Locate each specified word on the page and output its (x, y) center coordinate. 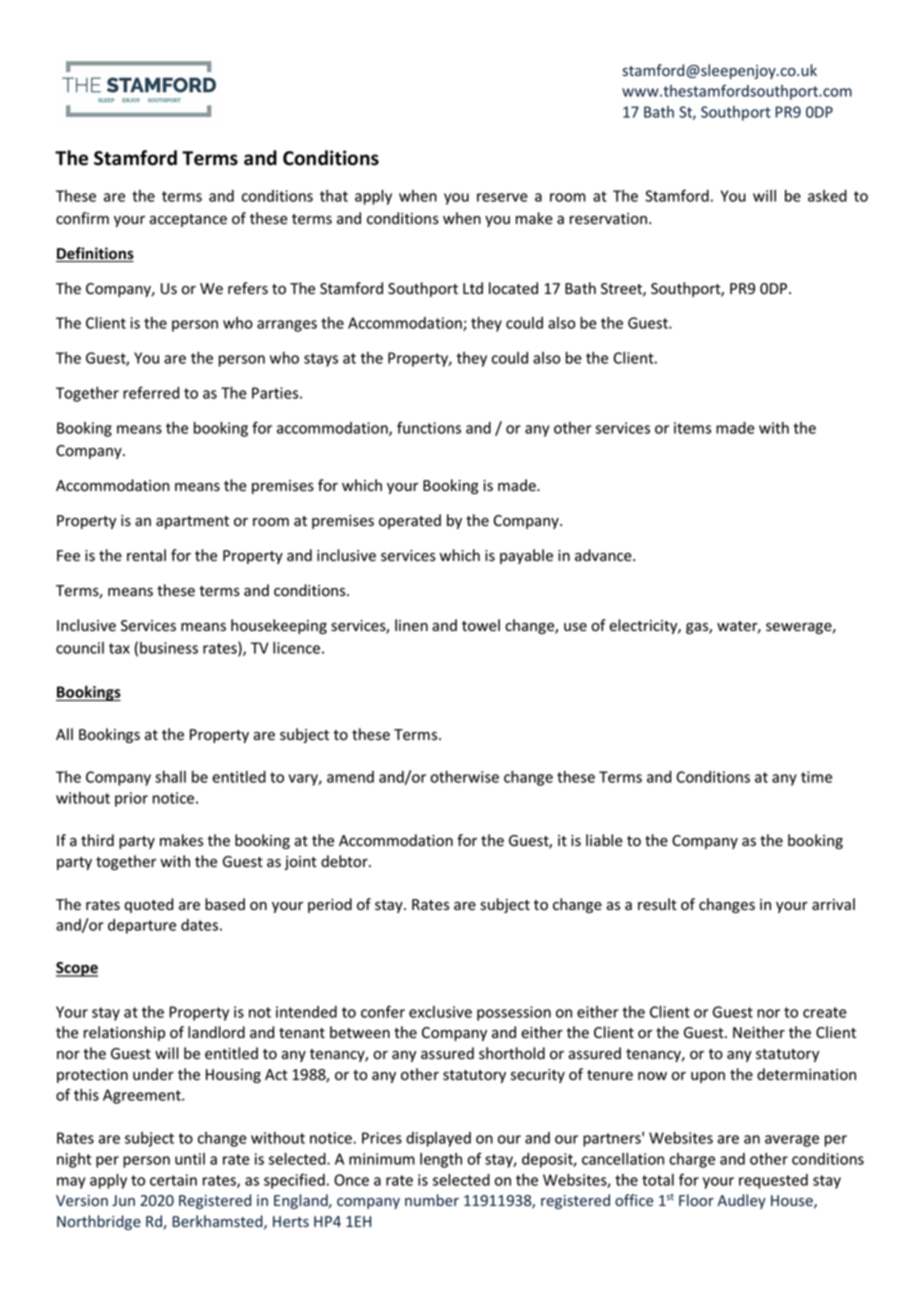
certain (173, 1180)
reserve (502, 197)
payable (526, 556)
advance (604, 555)
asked (827, 196)
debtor (345, 861)
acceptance (188, 220)
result (657, 904)
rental (146, 555)
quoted (148, 905)
